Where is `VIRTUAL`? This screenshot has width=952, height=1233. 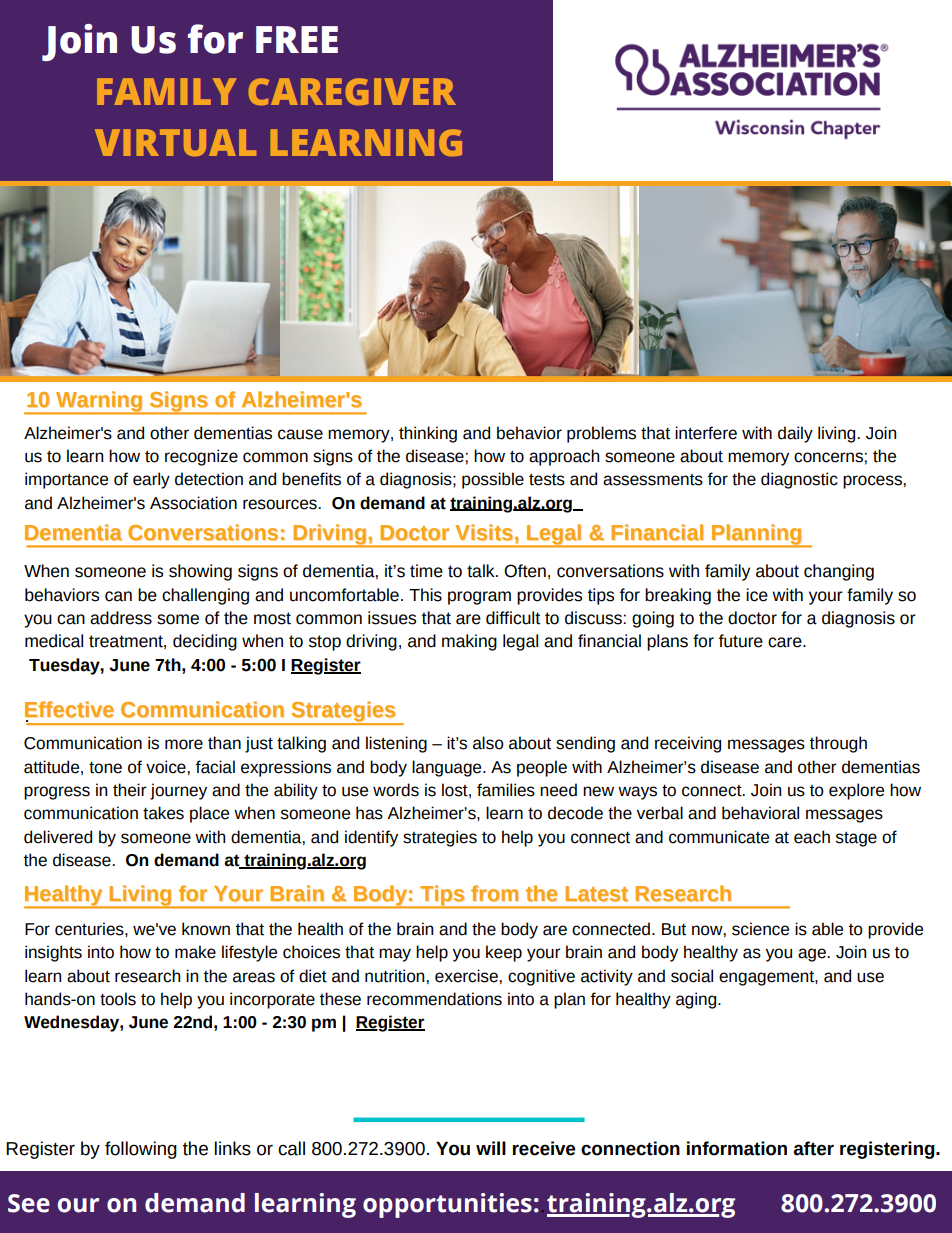
VIRTUAL is located at coordinates (176, 142).
